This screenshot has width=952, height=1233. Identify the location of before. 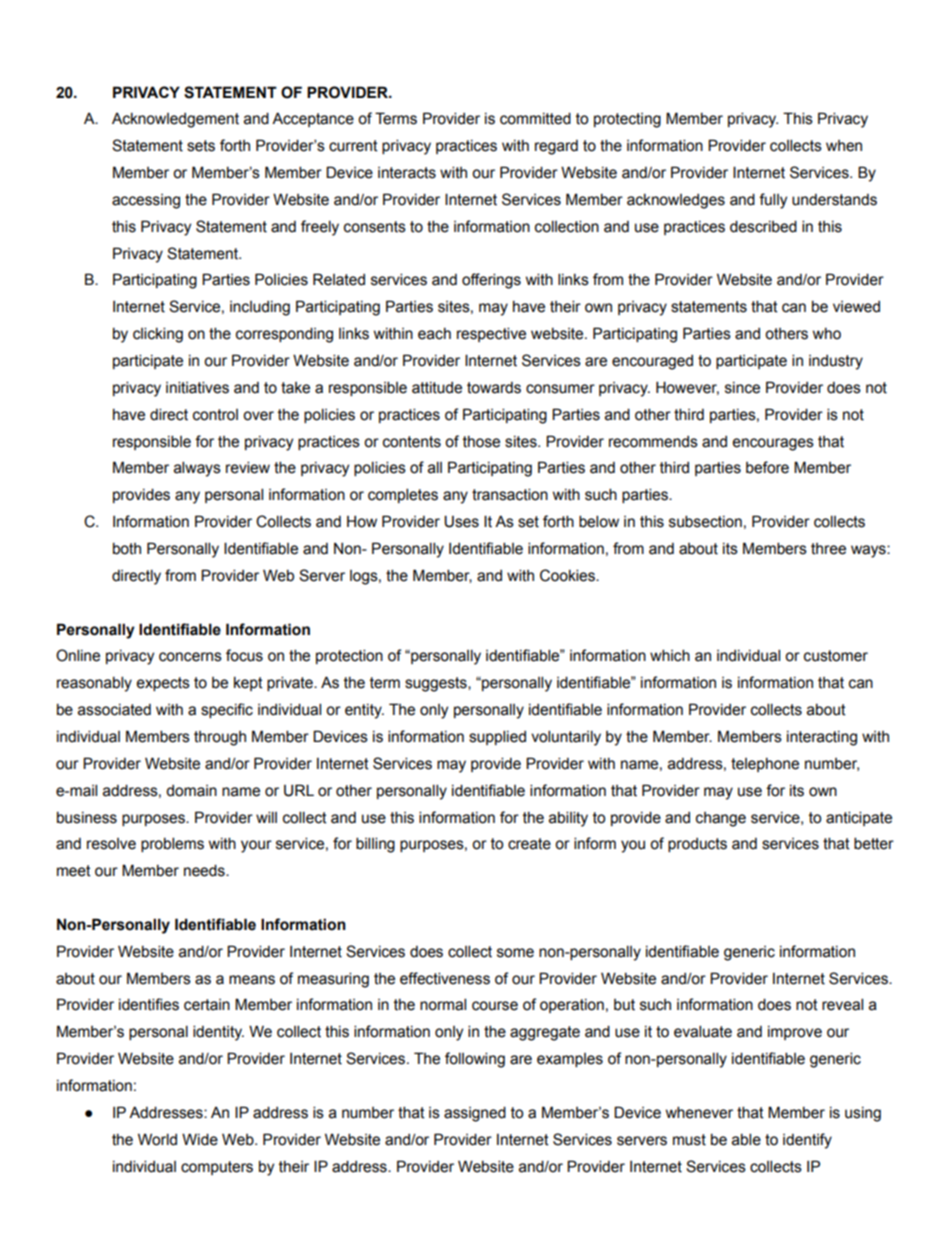
(767, 467).
